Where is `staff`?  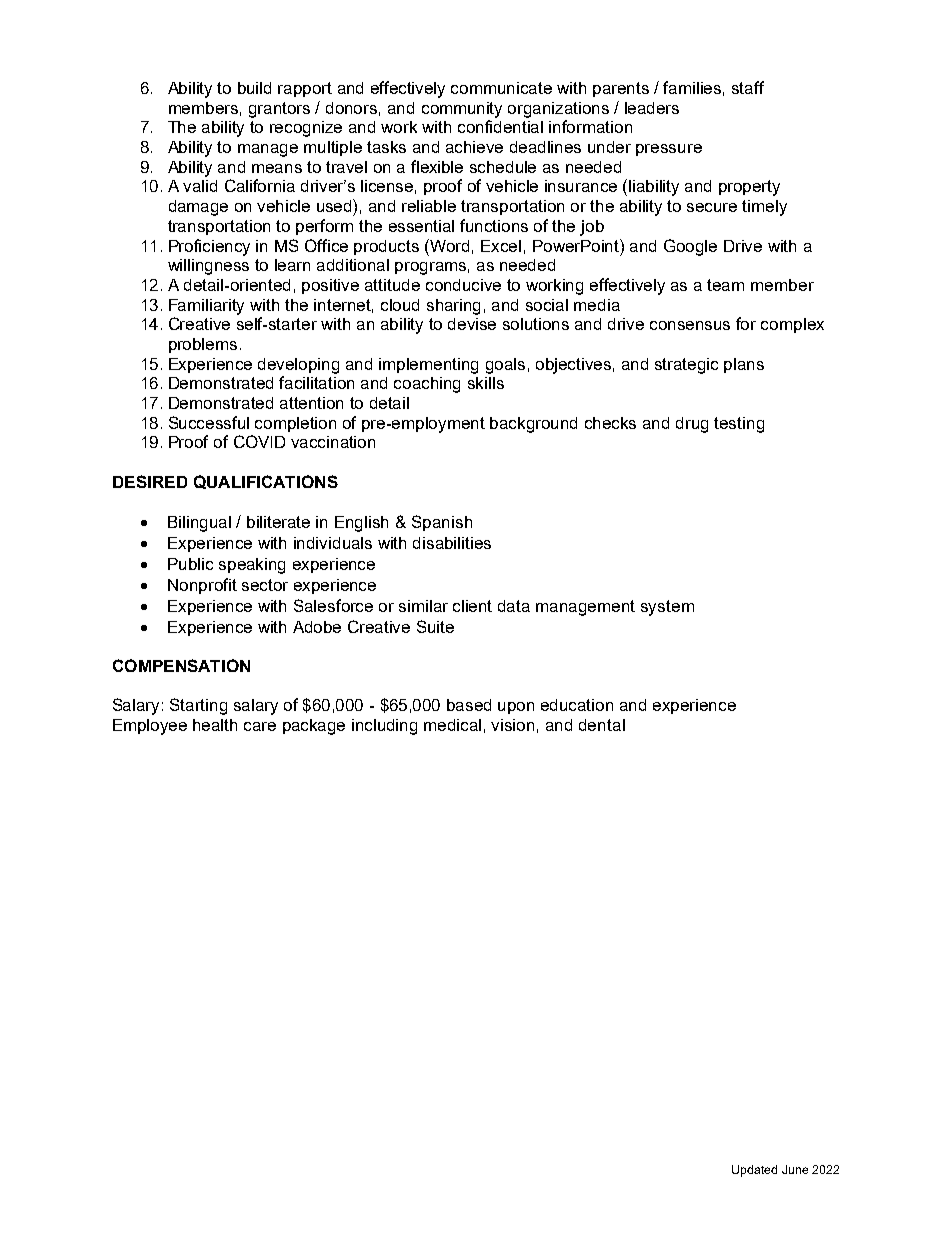 staff is located at coordinates (748, 87).
